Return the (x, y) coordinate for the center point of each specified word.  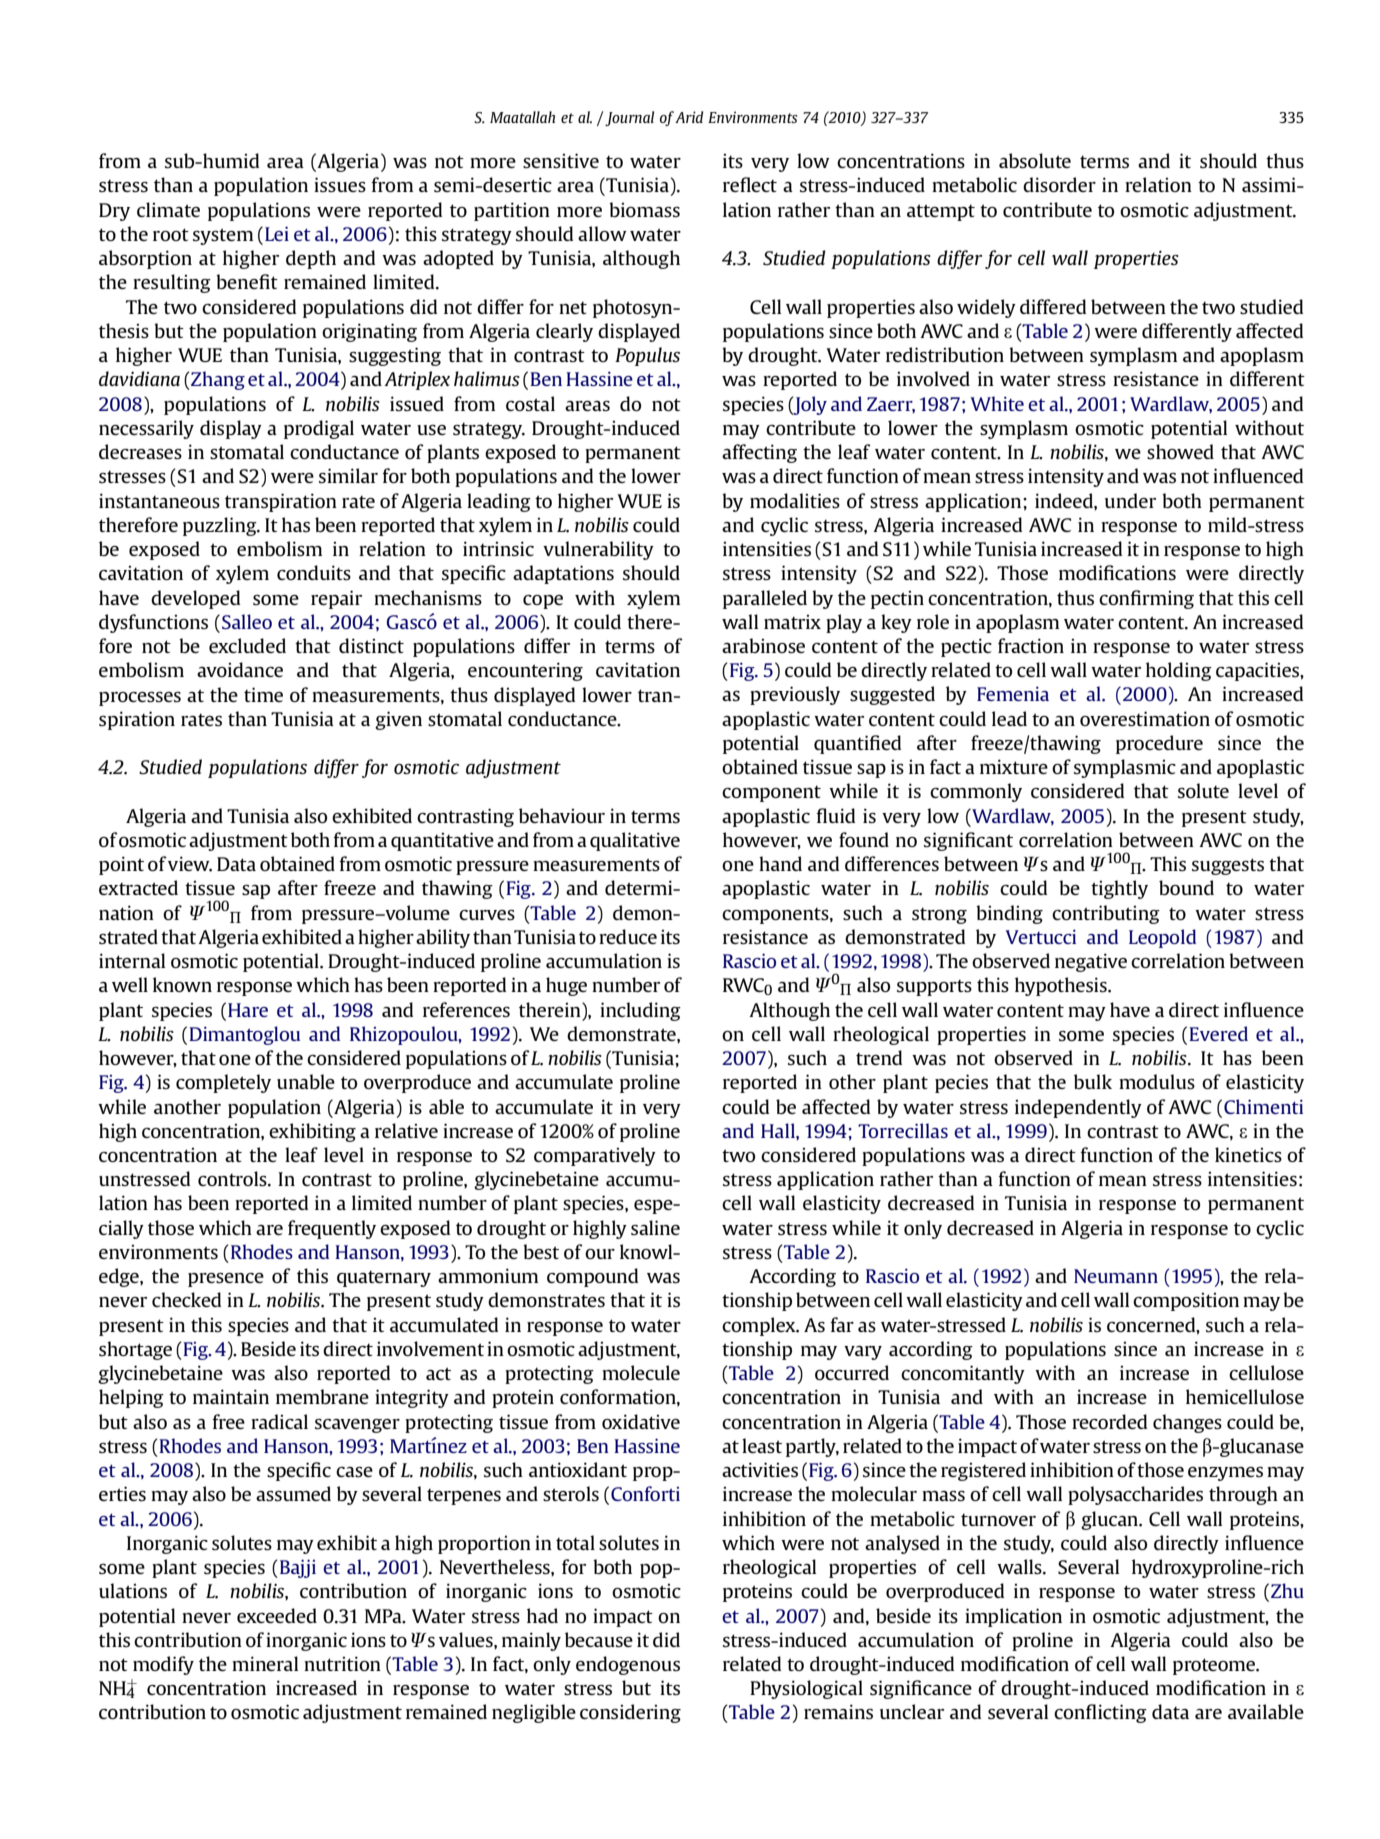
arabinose (763, 645)
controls (233, 1178)
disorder (1059, 184)
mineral (265, 1663)
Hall (779, 1130)
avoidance (240, 669)
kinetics (1248, 1154)
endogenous (628, 1665)
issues (340, 184)
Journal (629, 118)
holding (1179, 671)
